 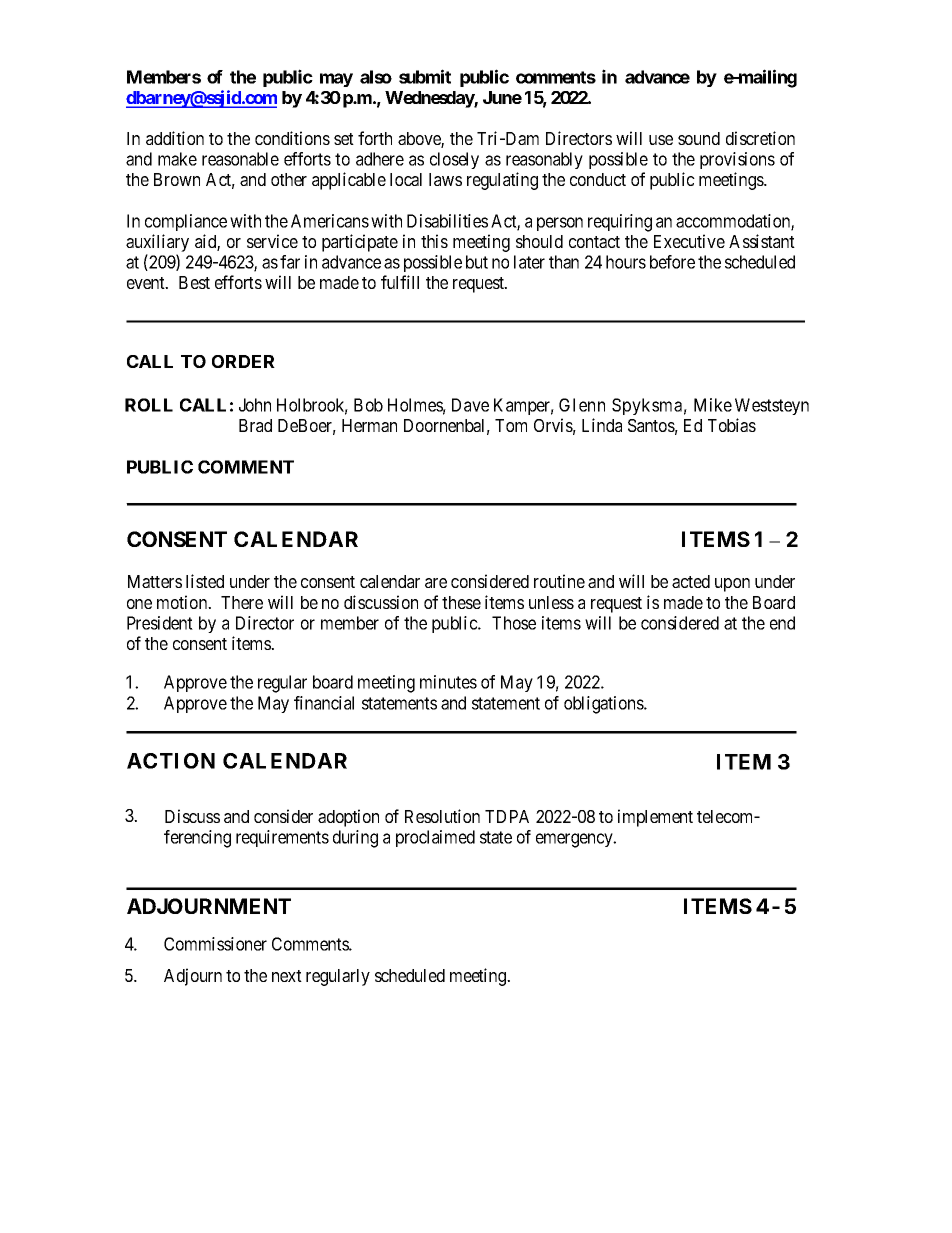 I want to click on are, so click(x=436, y=583).
